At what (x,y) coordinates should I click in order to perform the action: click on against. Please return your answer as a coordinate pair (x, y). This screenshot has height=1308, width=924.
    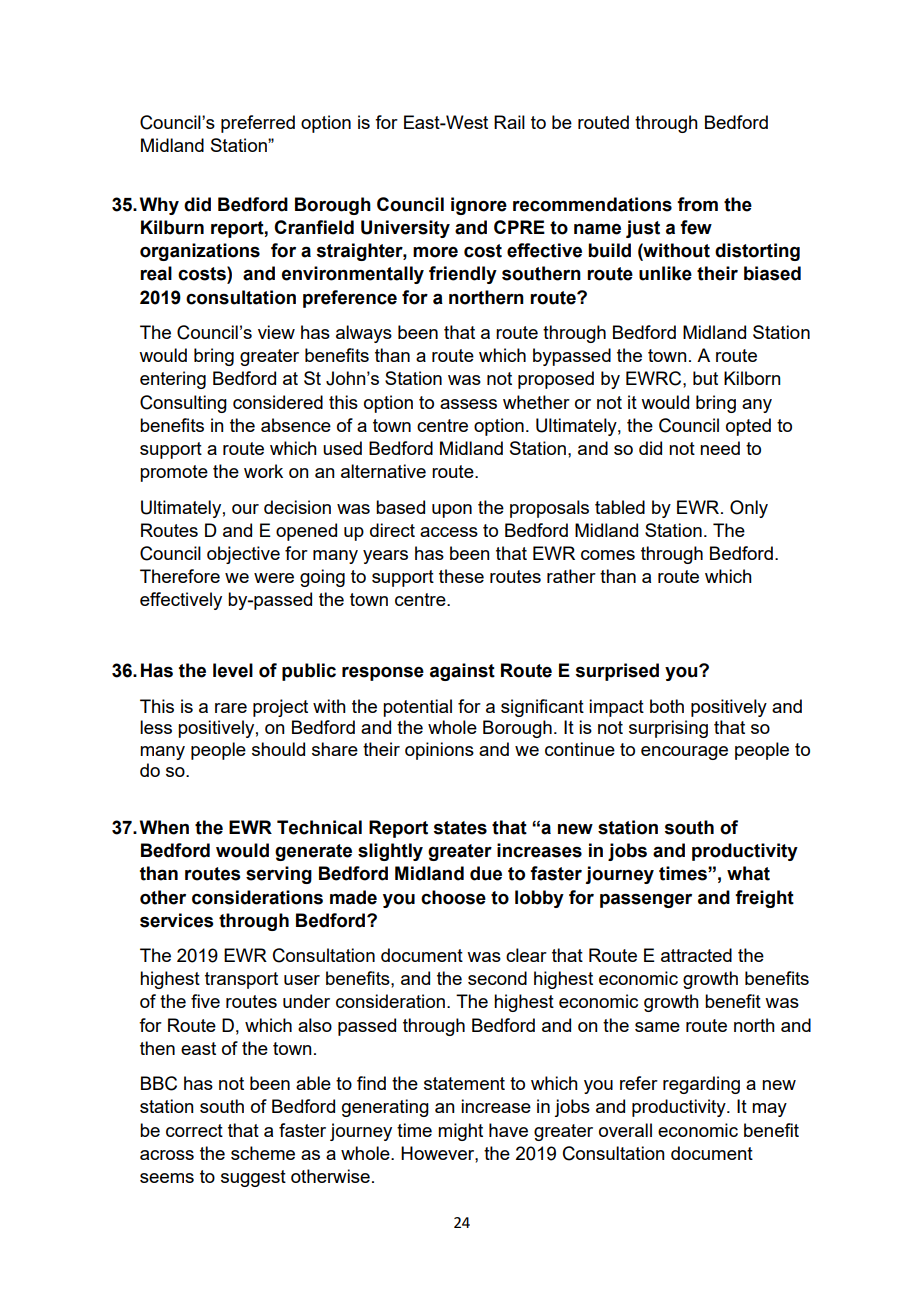
    Looking at the image, I should click on (462, 672).
